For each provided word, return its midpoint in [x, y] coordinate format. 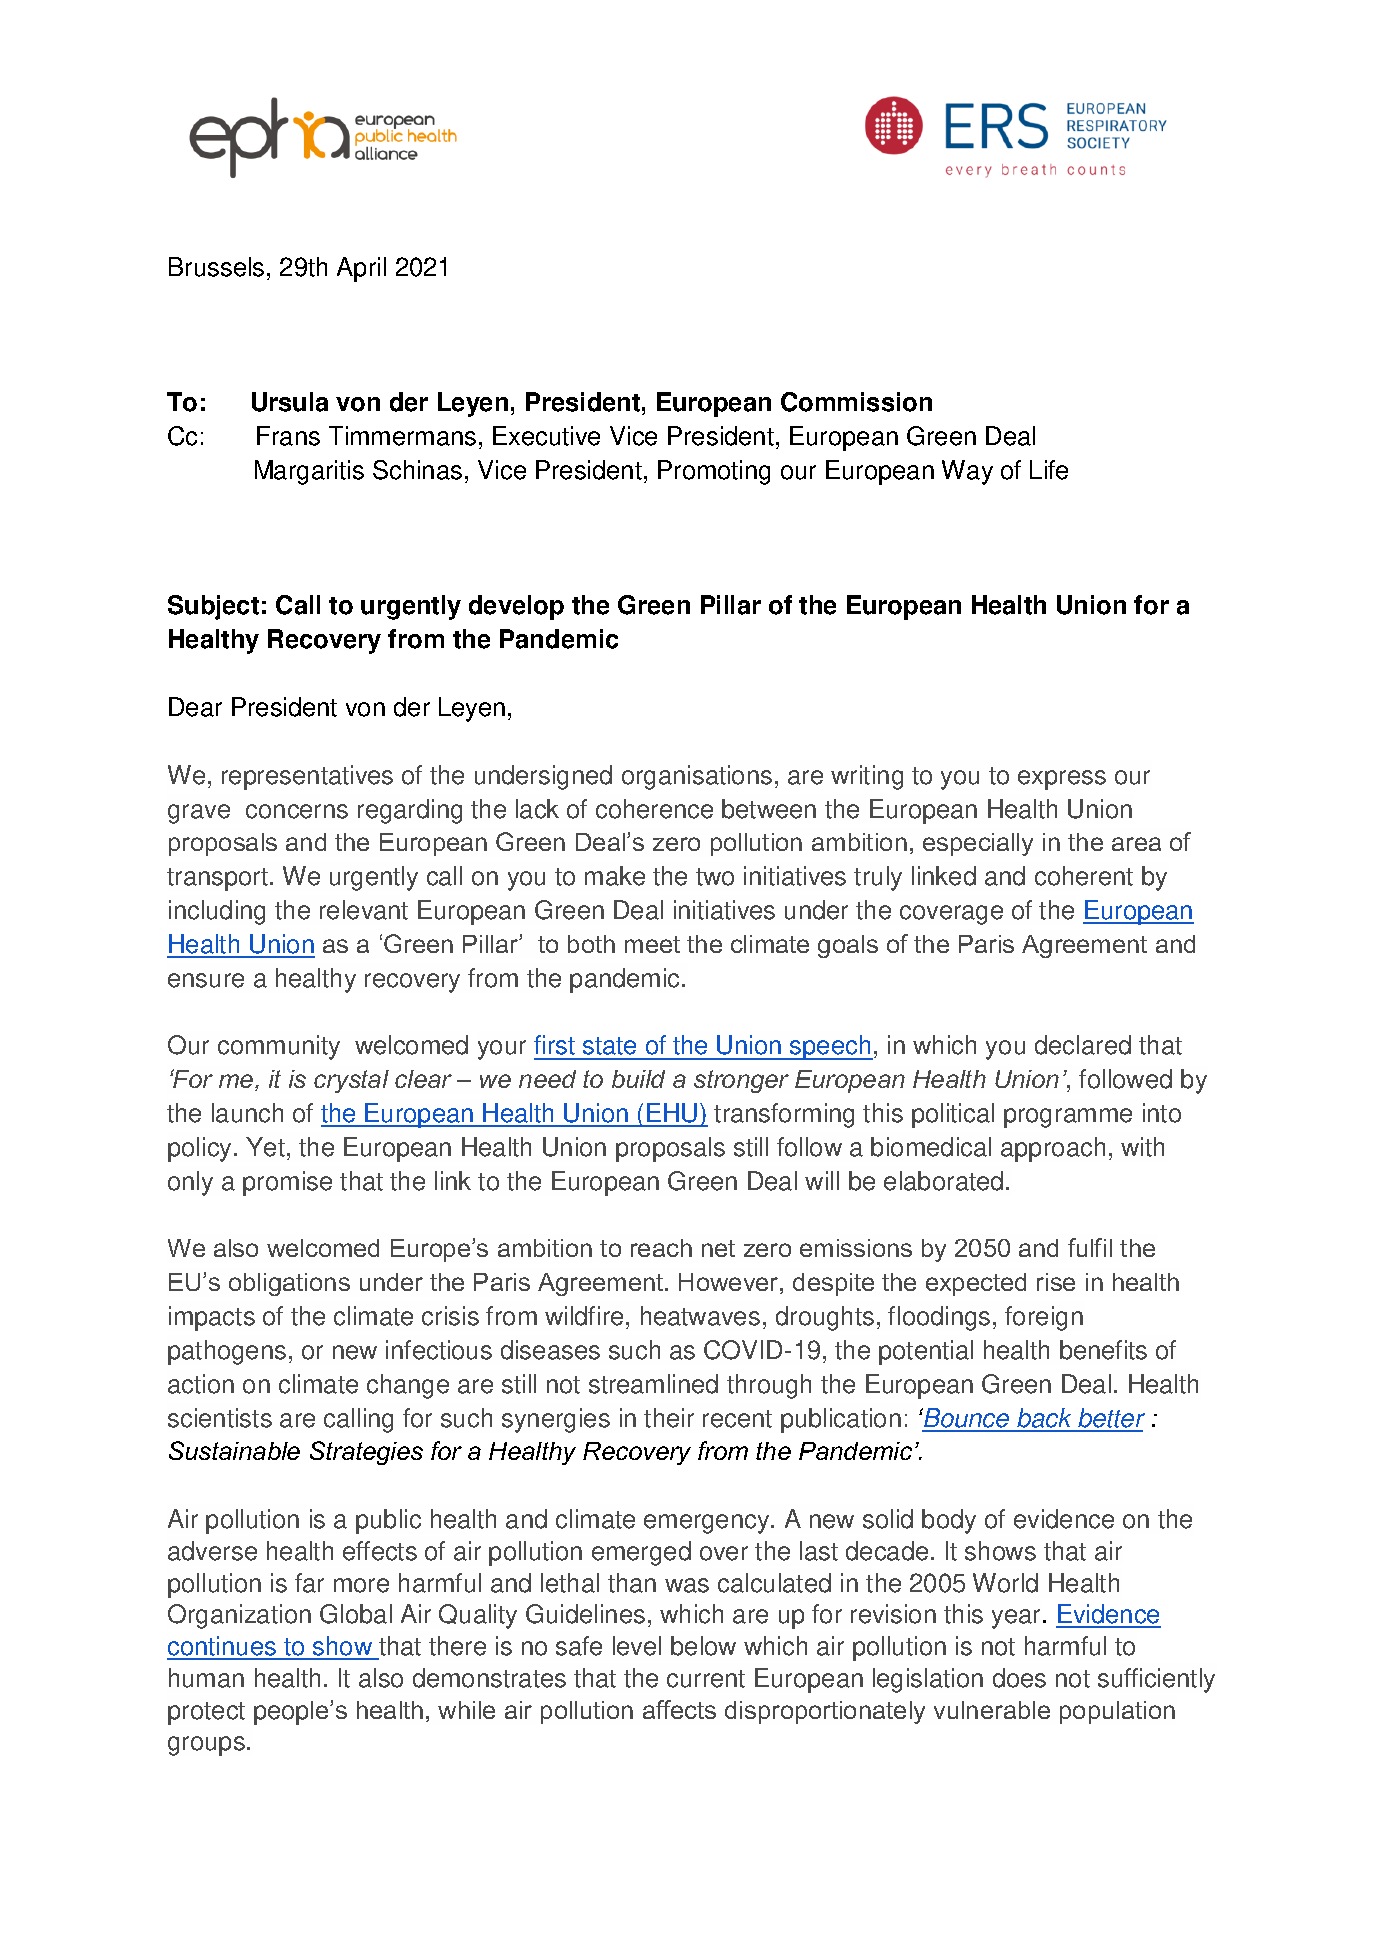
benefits [1103, 1350]
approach [1053, 1149]
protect [206, 1713]
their [669, 1418]
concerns [297, 811]
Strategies [366, 1453]
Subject [213, 607]
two [715, 877]
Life [1049, 470]
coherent [1084, 876]
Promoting [714, 472]
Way [967, 472]
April [361, 269]
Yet [265, 1147]
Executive [546, 436]
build [638, 1079]
